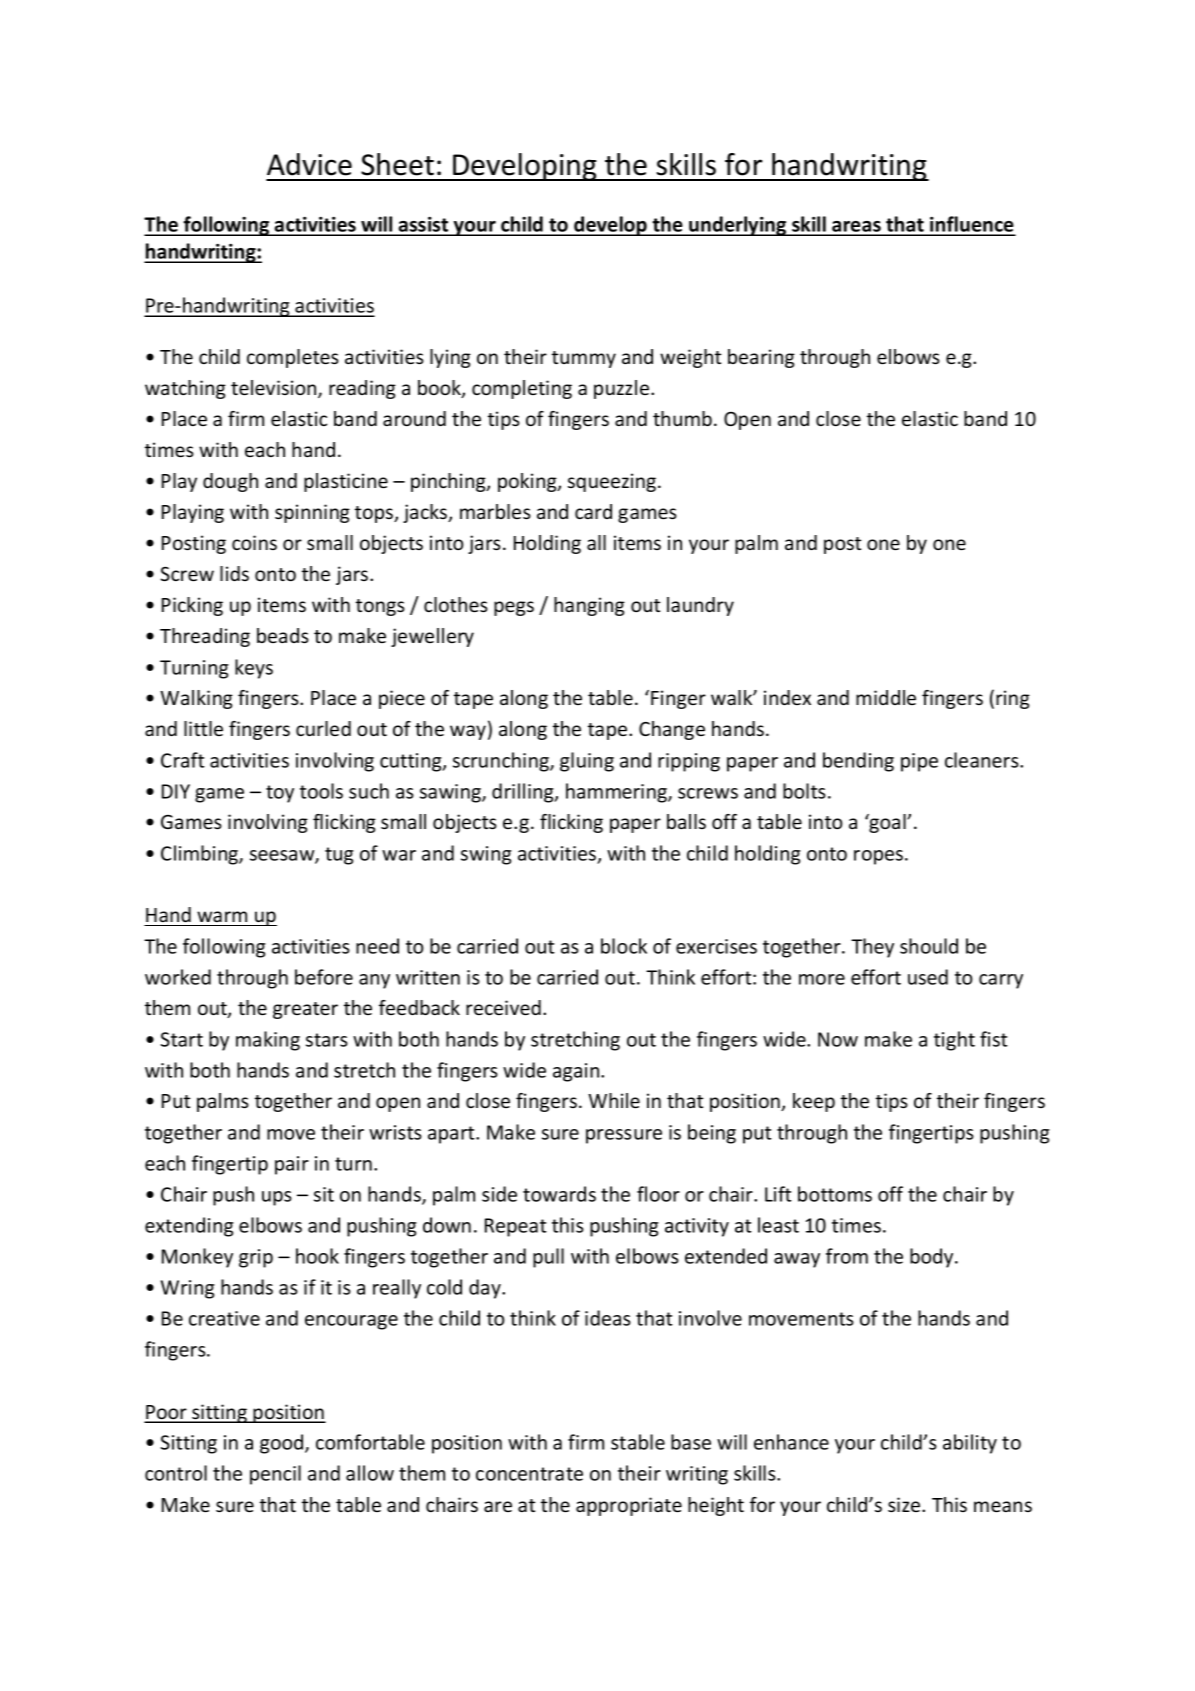 The height and width of the page is (1691, 1195). What do you see at coordinates (856, 228) in the page?
I see `areas` at bounding box center [856, 228].
